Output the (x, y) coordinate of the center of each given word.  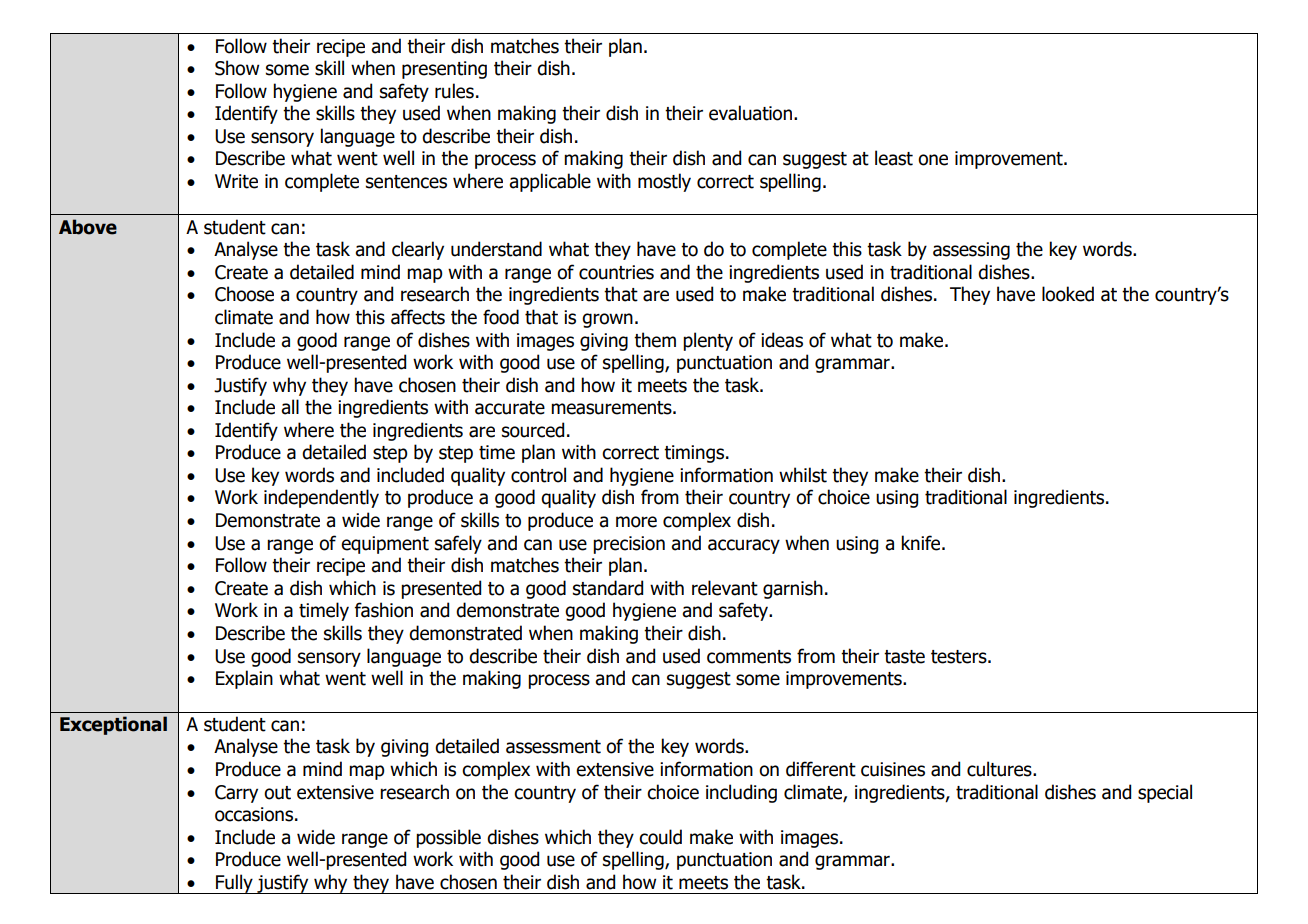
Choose (244, 294)
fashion (384, 610)
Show (237, 68)
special (1165, 793)
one (933, 160)
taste (904, 657)
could (660, 837)
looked (1068, 294)
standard (608, 588)
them (655, 340)
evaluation (750, 113)
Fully (234, 884)
